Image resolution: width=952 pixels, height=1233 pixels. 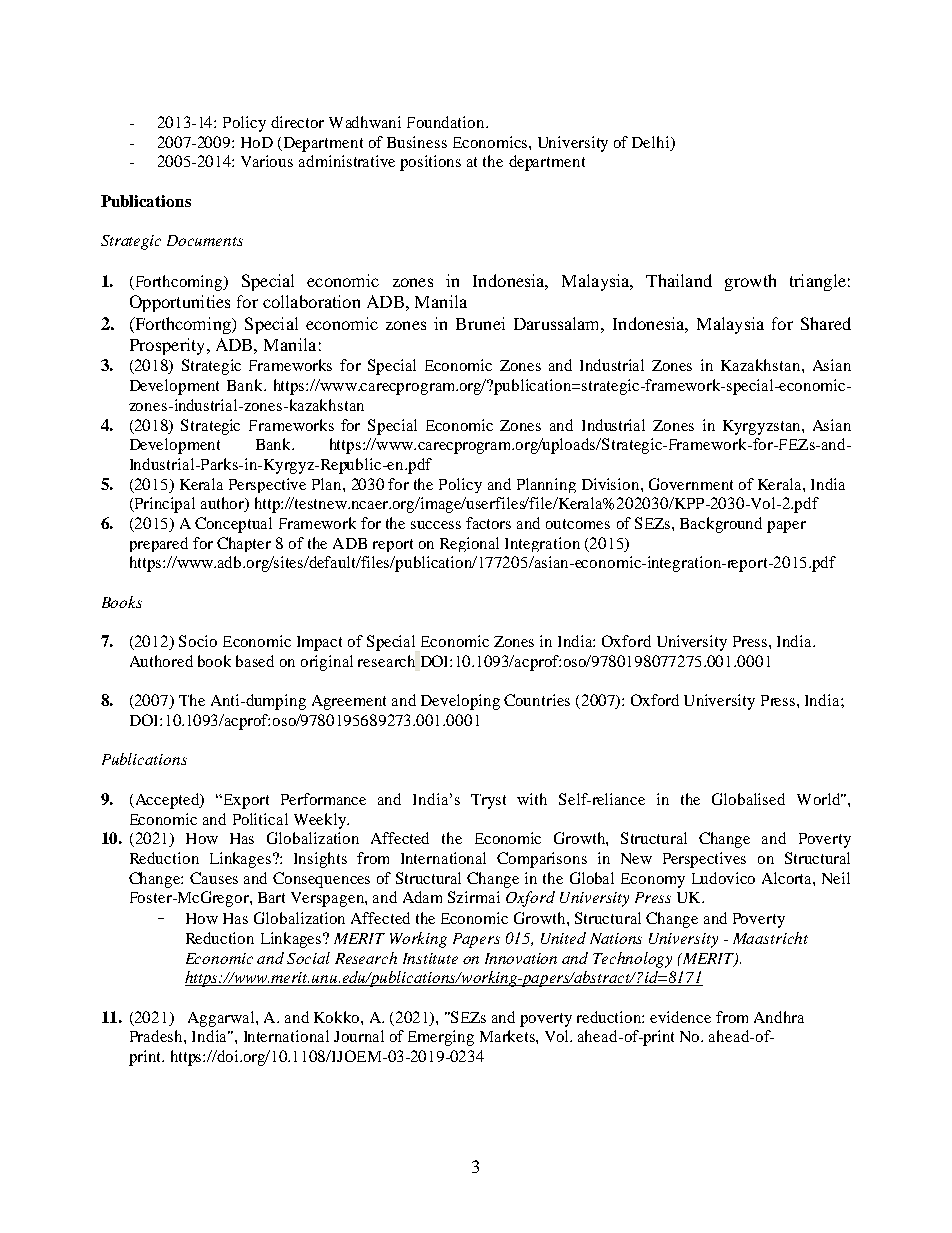 I want to click on Government, so click(x=691, y=484).
